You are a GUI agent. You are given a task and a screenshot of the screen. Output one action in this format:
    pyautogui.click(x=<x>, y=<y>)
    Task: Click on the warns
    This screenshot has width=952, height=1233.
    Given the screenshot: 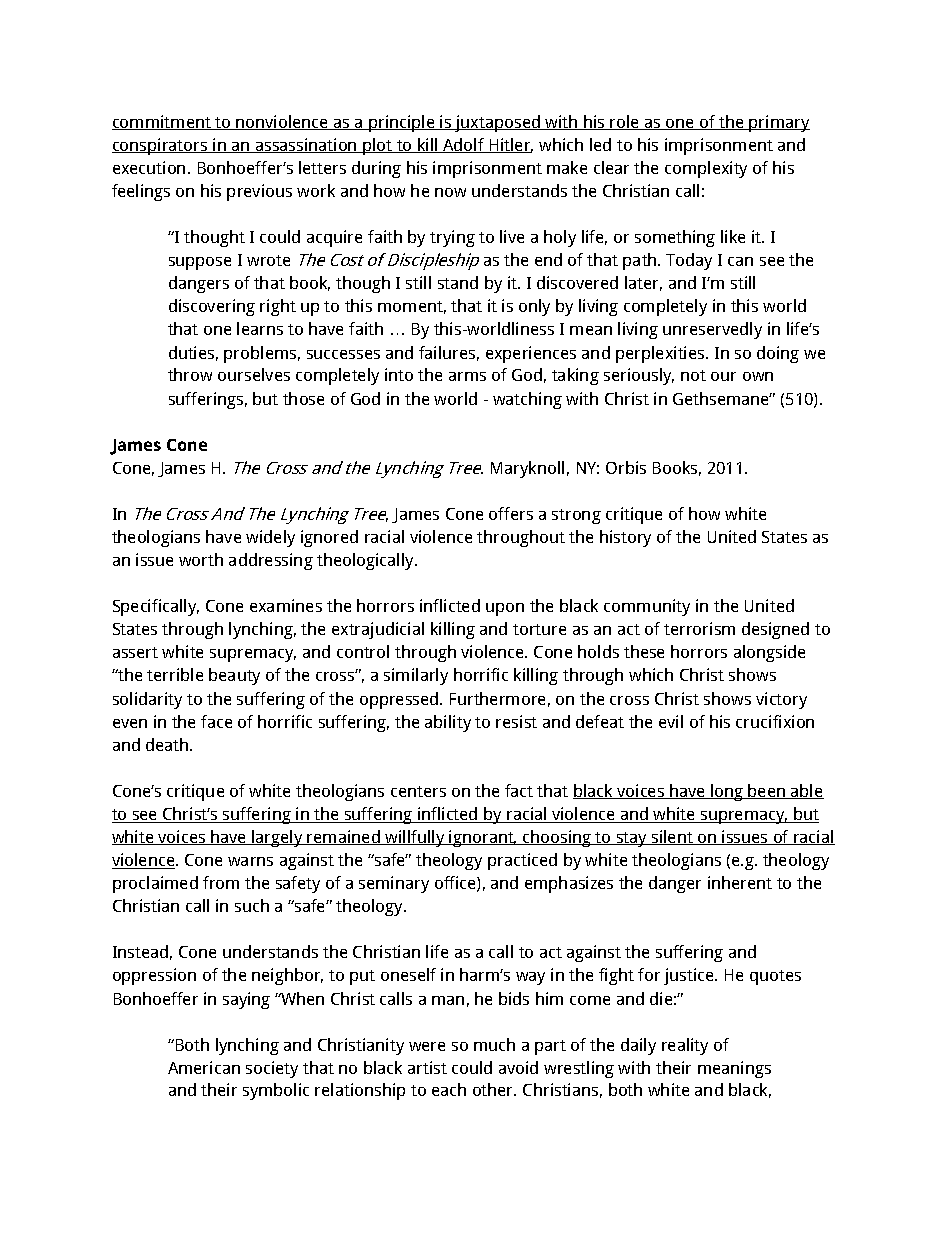 What is the action you would take?
    pyautogui.click(x=250, y=861)
